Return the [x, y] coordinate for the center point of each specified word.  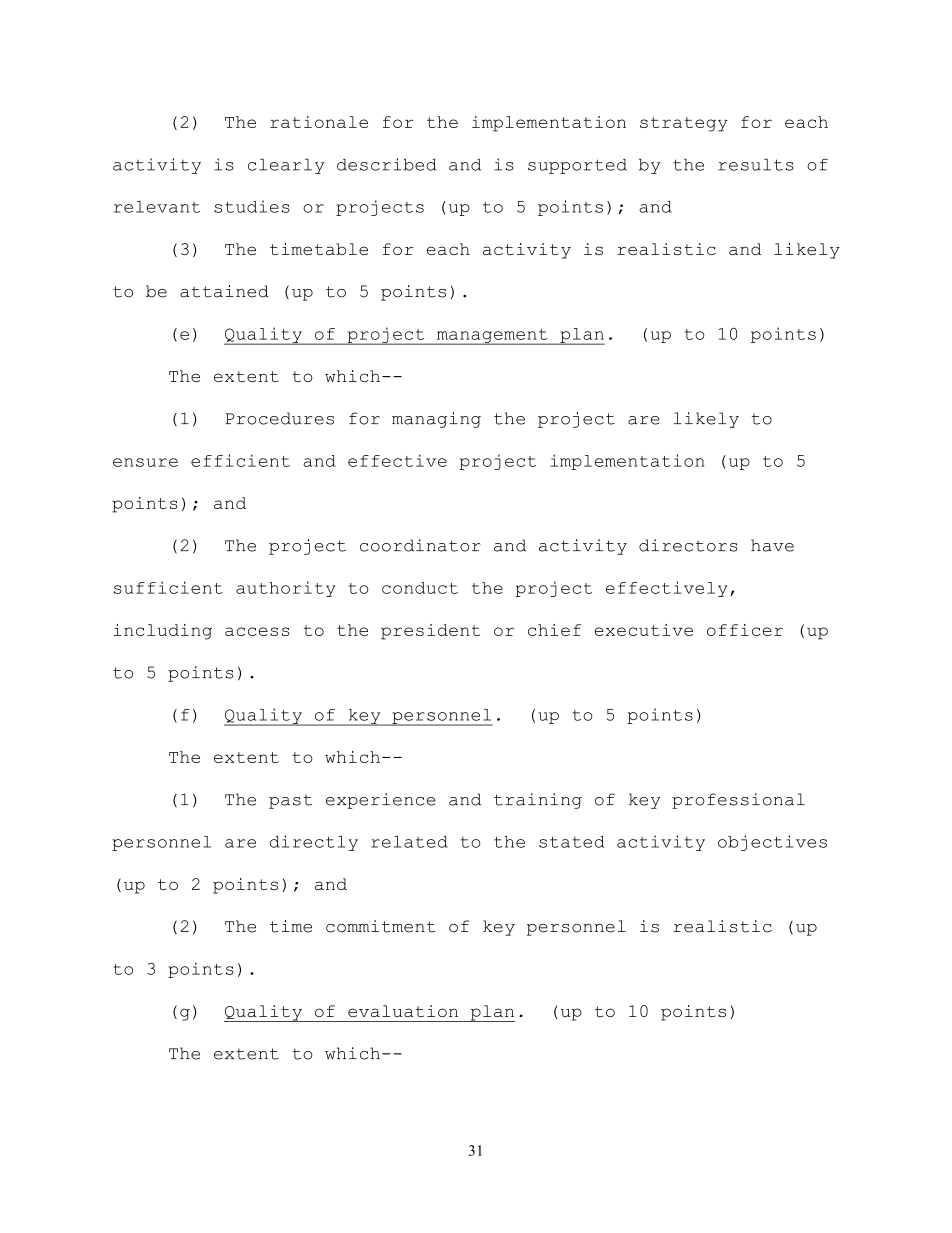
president [430, 632]
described [387, 164]
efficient [240, 460]
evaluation [403, 1011]
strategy [684, 124]
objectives [772, 843]
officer [745, 630]
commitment [380, 926]
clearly [286, 166]
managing [436, 420]
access [257, 631]
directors [688, 545]
